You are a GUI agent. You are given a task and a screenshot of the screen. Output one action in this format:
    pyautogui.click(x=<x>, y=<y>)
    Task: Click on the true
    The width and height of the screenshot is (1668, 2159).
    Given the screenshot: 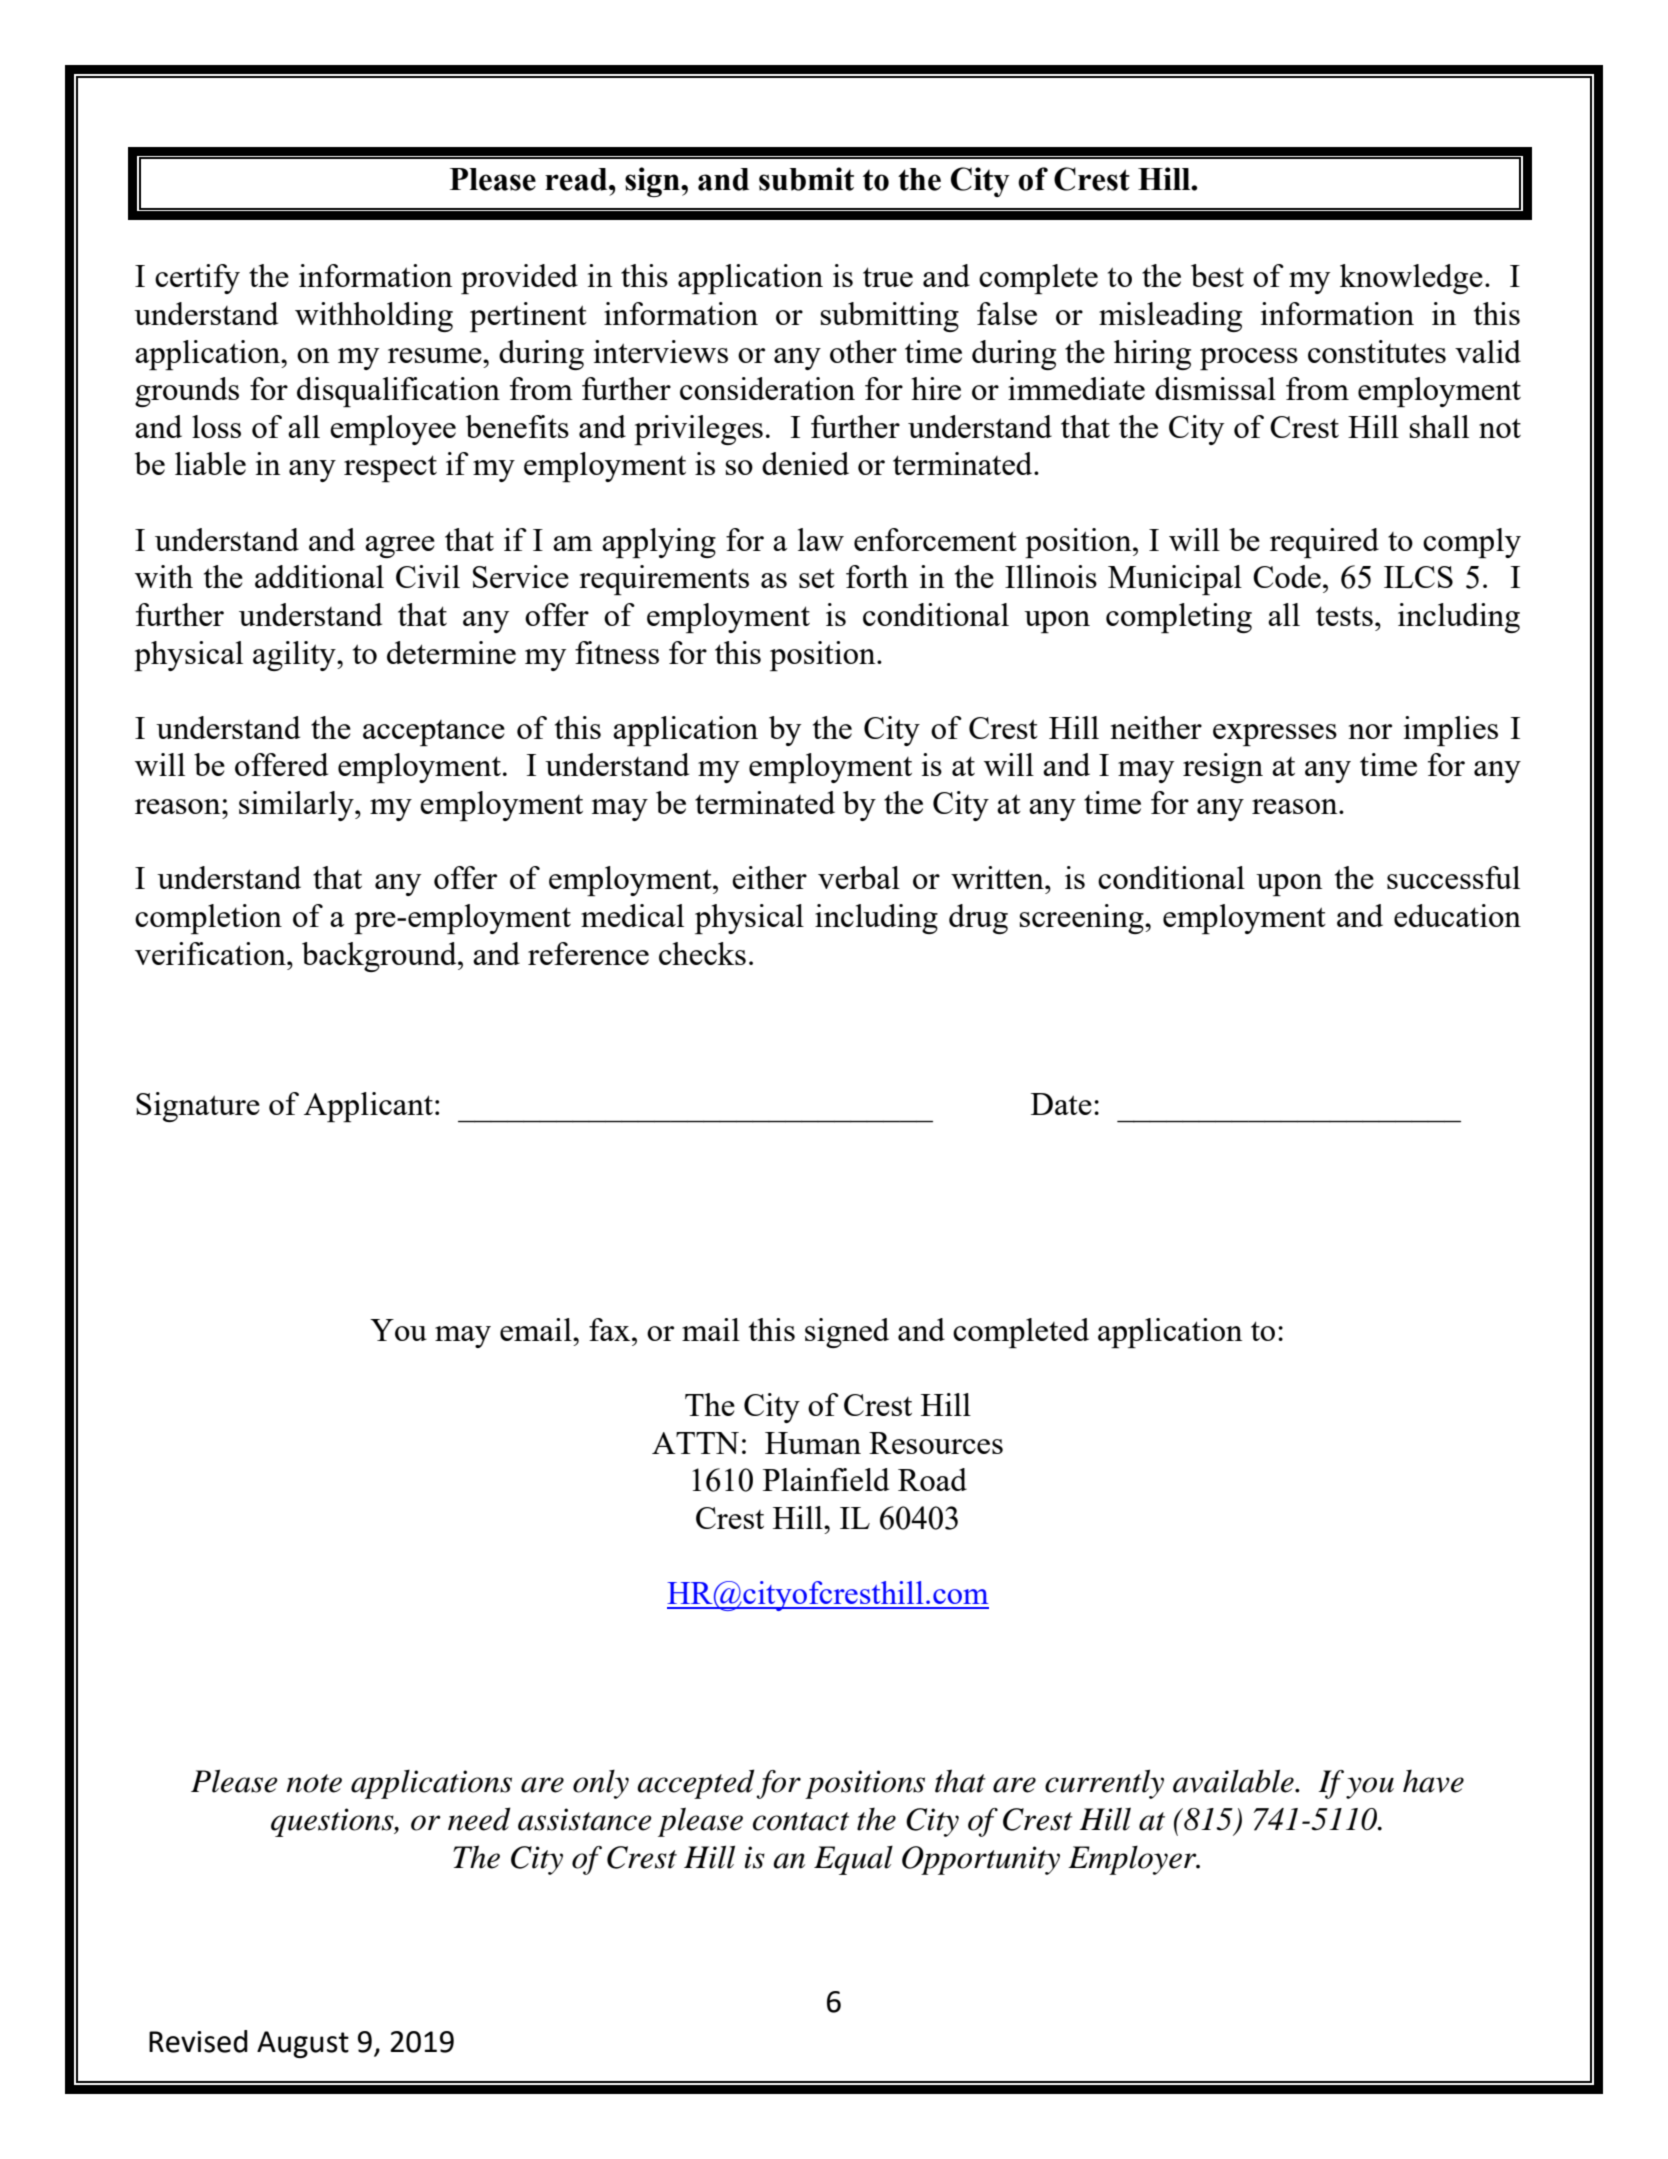 What is the action you would take?
    pyautogui.click(x=888, y=277)
